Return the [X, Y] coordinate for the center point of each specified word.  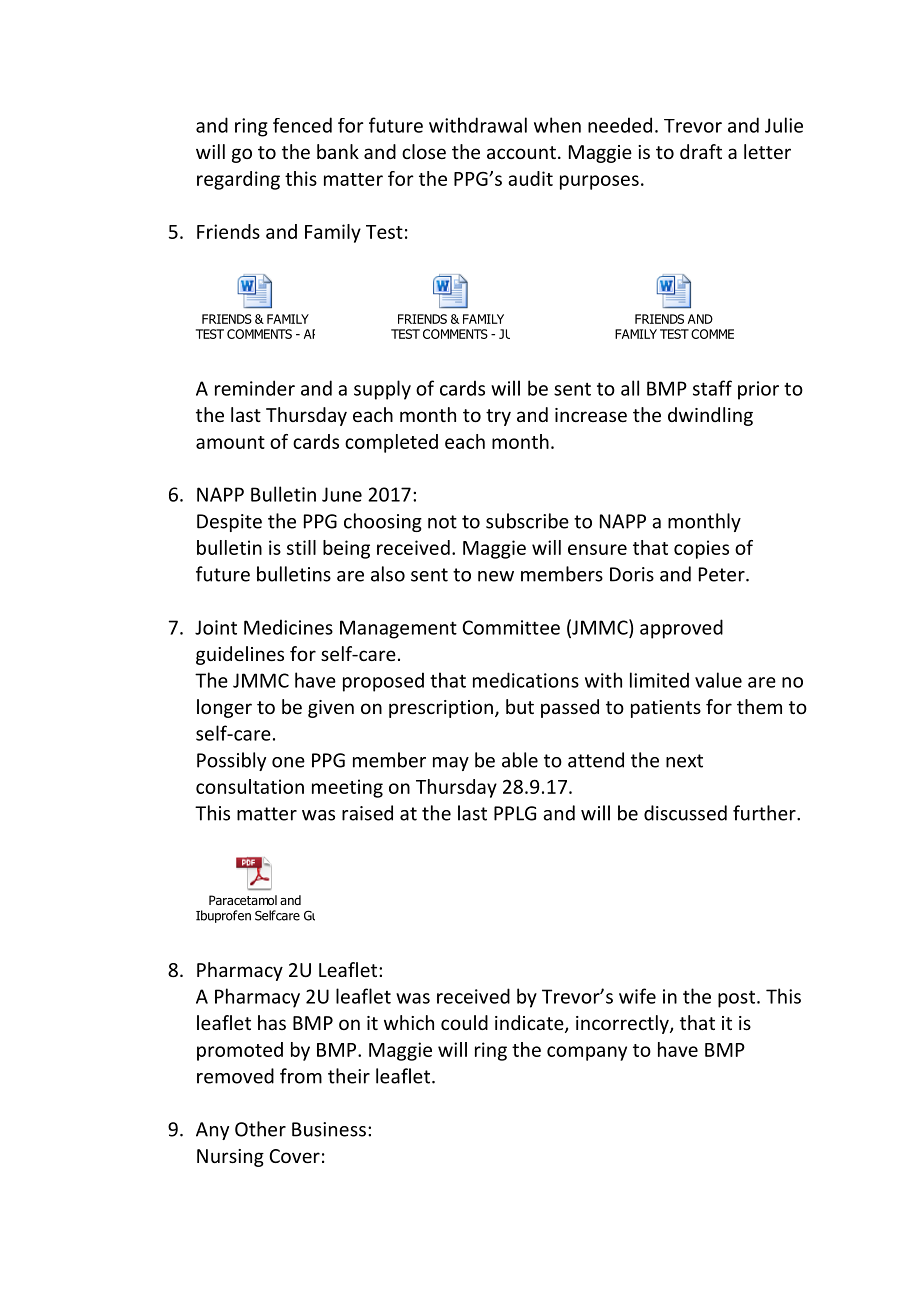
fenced [302, 125]
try [498, 417]
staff [712, 388]
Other [260, 1129]
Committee [511, 627]
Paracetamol [243, 900]
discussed [685, 813]
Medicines [288, 627]
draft [701, 151]
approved [681, 629]
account [521, 152]
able [520, 760]
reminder [255, 388]
